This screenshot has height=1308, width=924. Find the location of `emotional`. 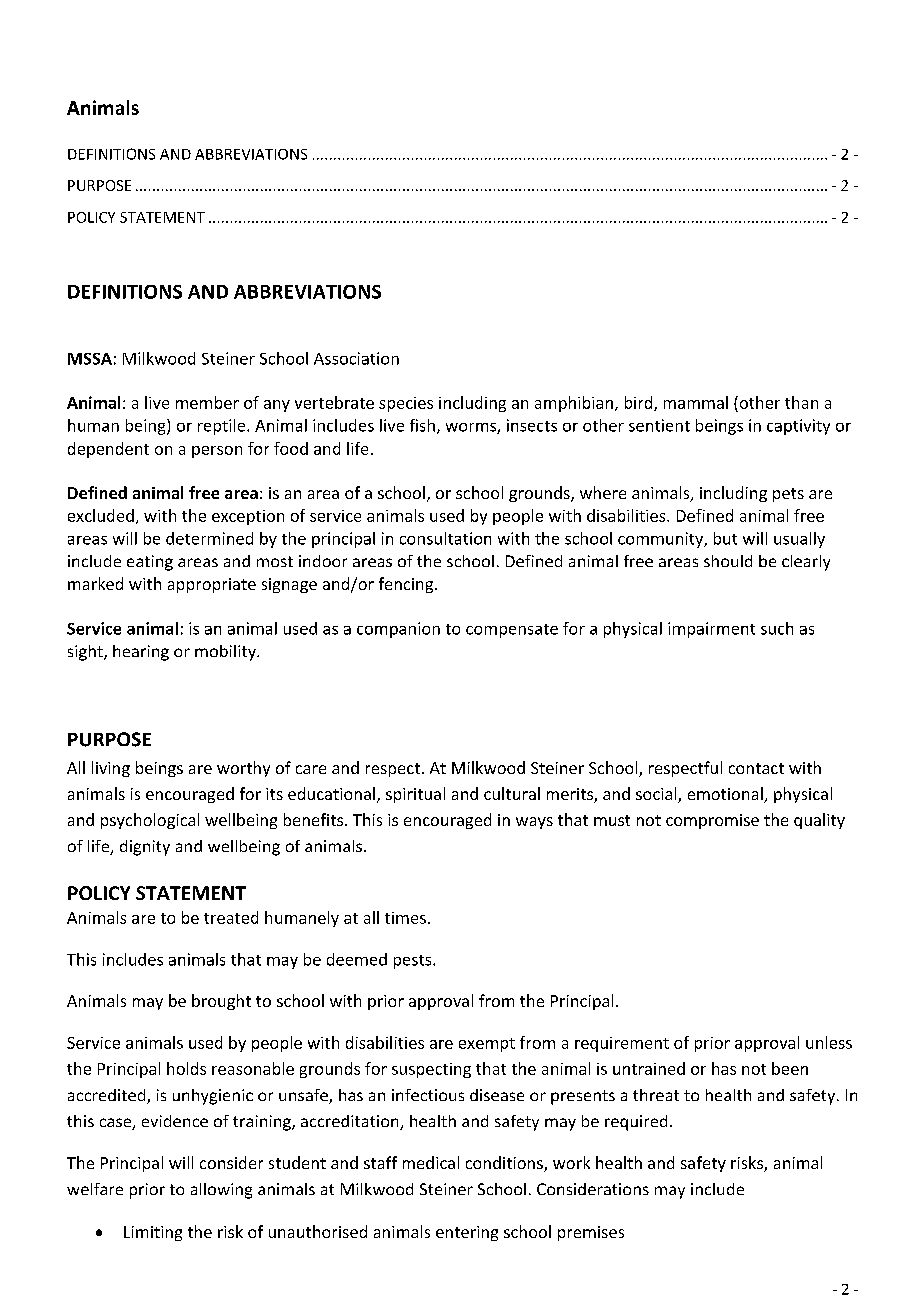

emotional is located at coordinates (726, 795).
